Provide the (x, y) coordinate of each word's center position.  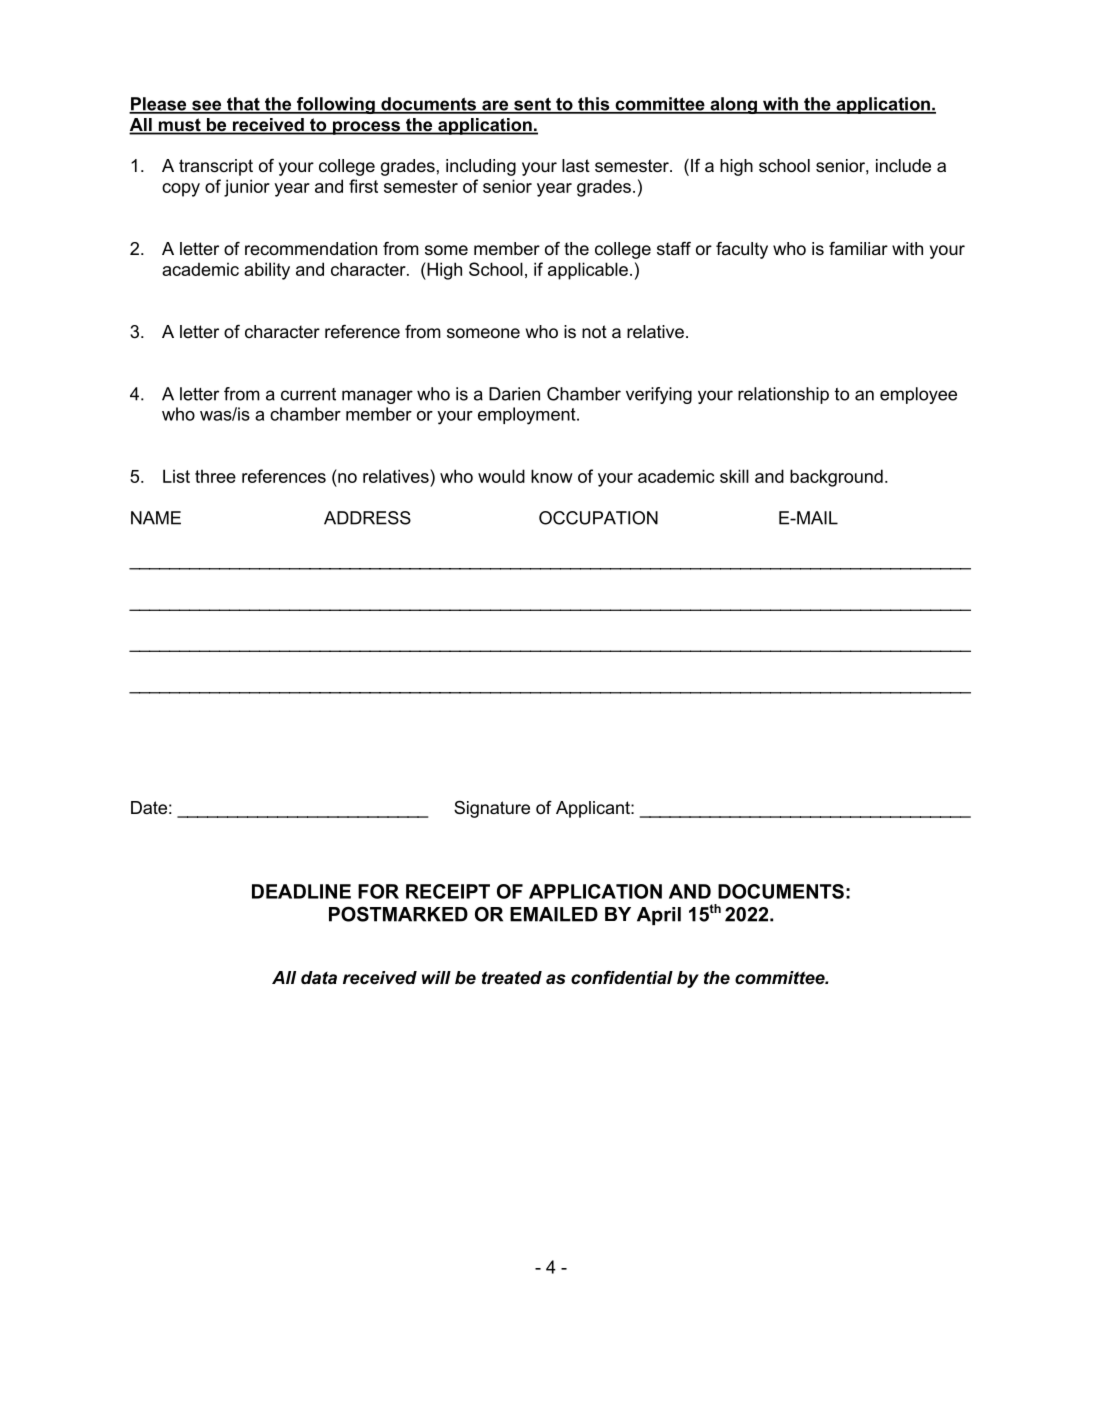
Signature (492, 809)
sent (532, 105)
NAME (156, 518)
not (594, 332)
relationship (783, 395)
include (903, 166)
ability (267, 271)
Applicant (594, 809)
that (243, 105)
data (319, 978)
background (836, 478)
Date (149, 807)
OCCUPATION (598, 518)
